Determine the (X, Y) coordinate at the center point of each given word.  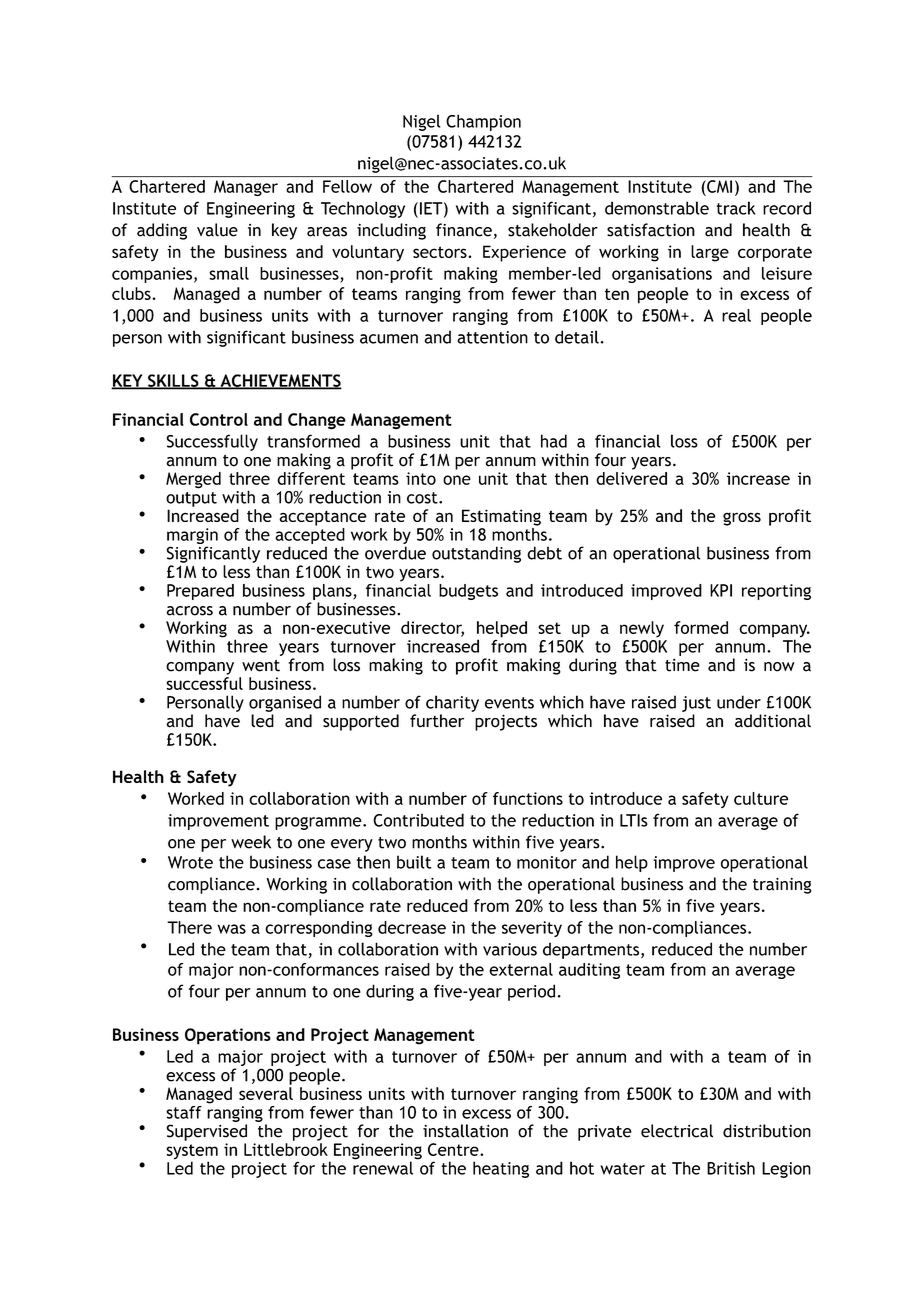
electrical (677, 1131)
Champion (483, 122)
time (682, 665)
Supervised (206, 1132)
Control (219, 419)
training (782, 886)
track (735, 208)
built (414, 862)
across (189, 611)
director (432, 628)
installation (465, 1131)
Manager (246, 188)
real (736, 315)
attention (492, 337)
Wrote (190, 862)
